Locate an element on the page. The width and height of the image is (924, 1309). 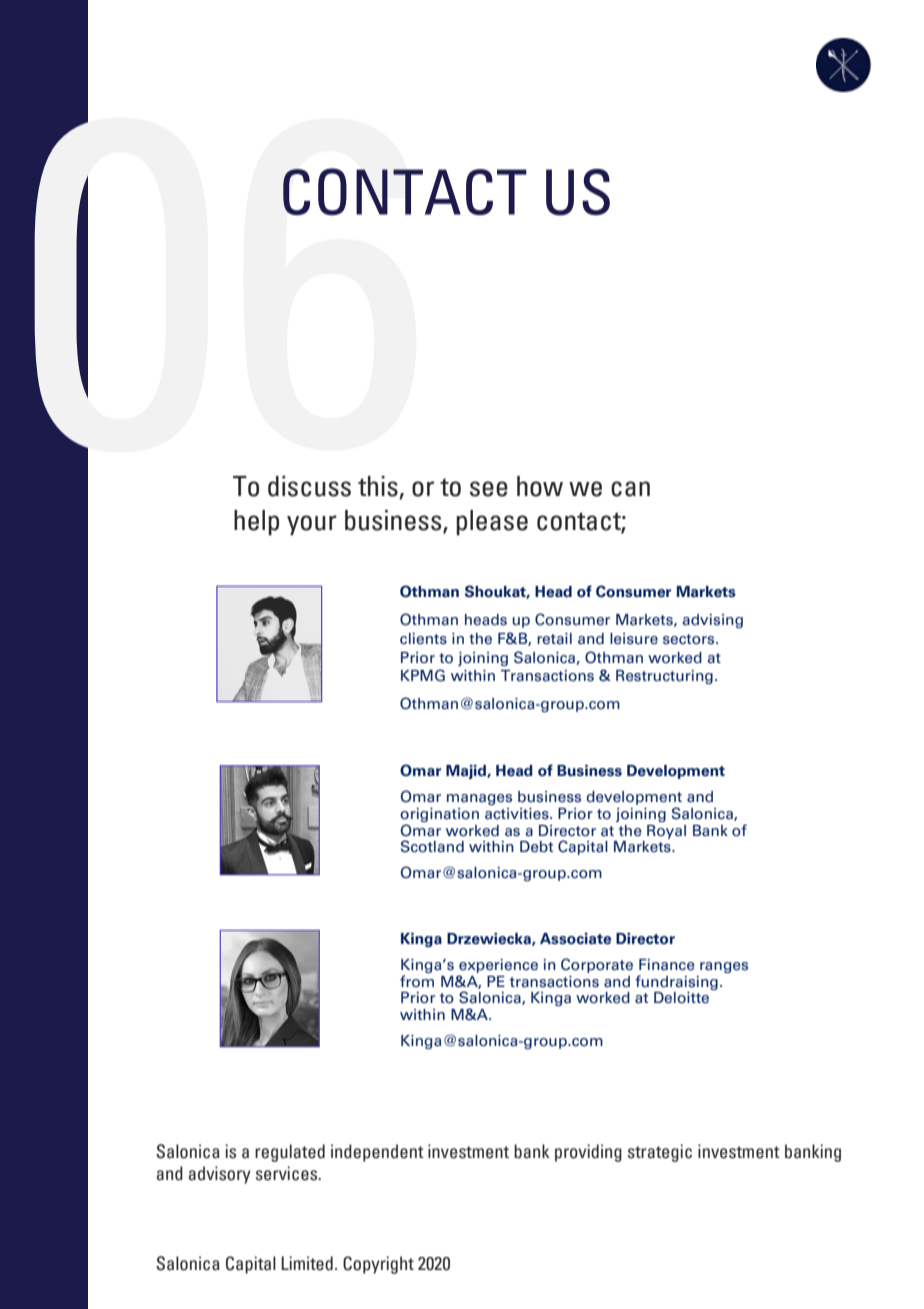
help is located at coordinates (256, 523).
